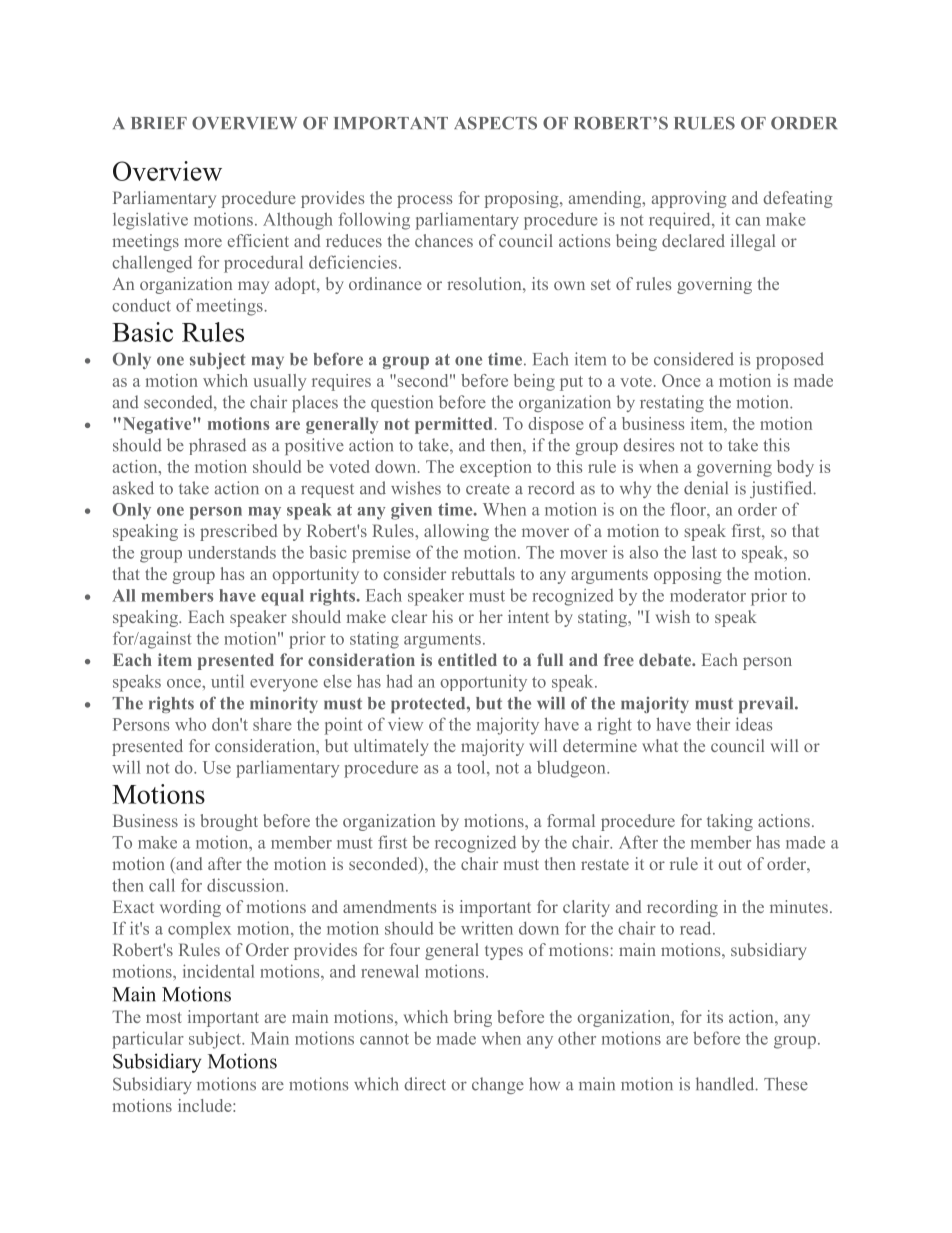 The height and width of the screenshot is (1233, 952). I want to click on protected, so click(429, 705).
